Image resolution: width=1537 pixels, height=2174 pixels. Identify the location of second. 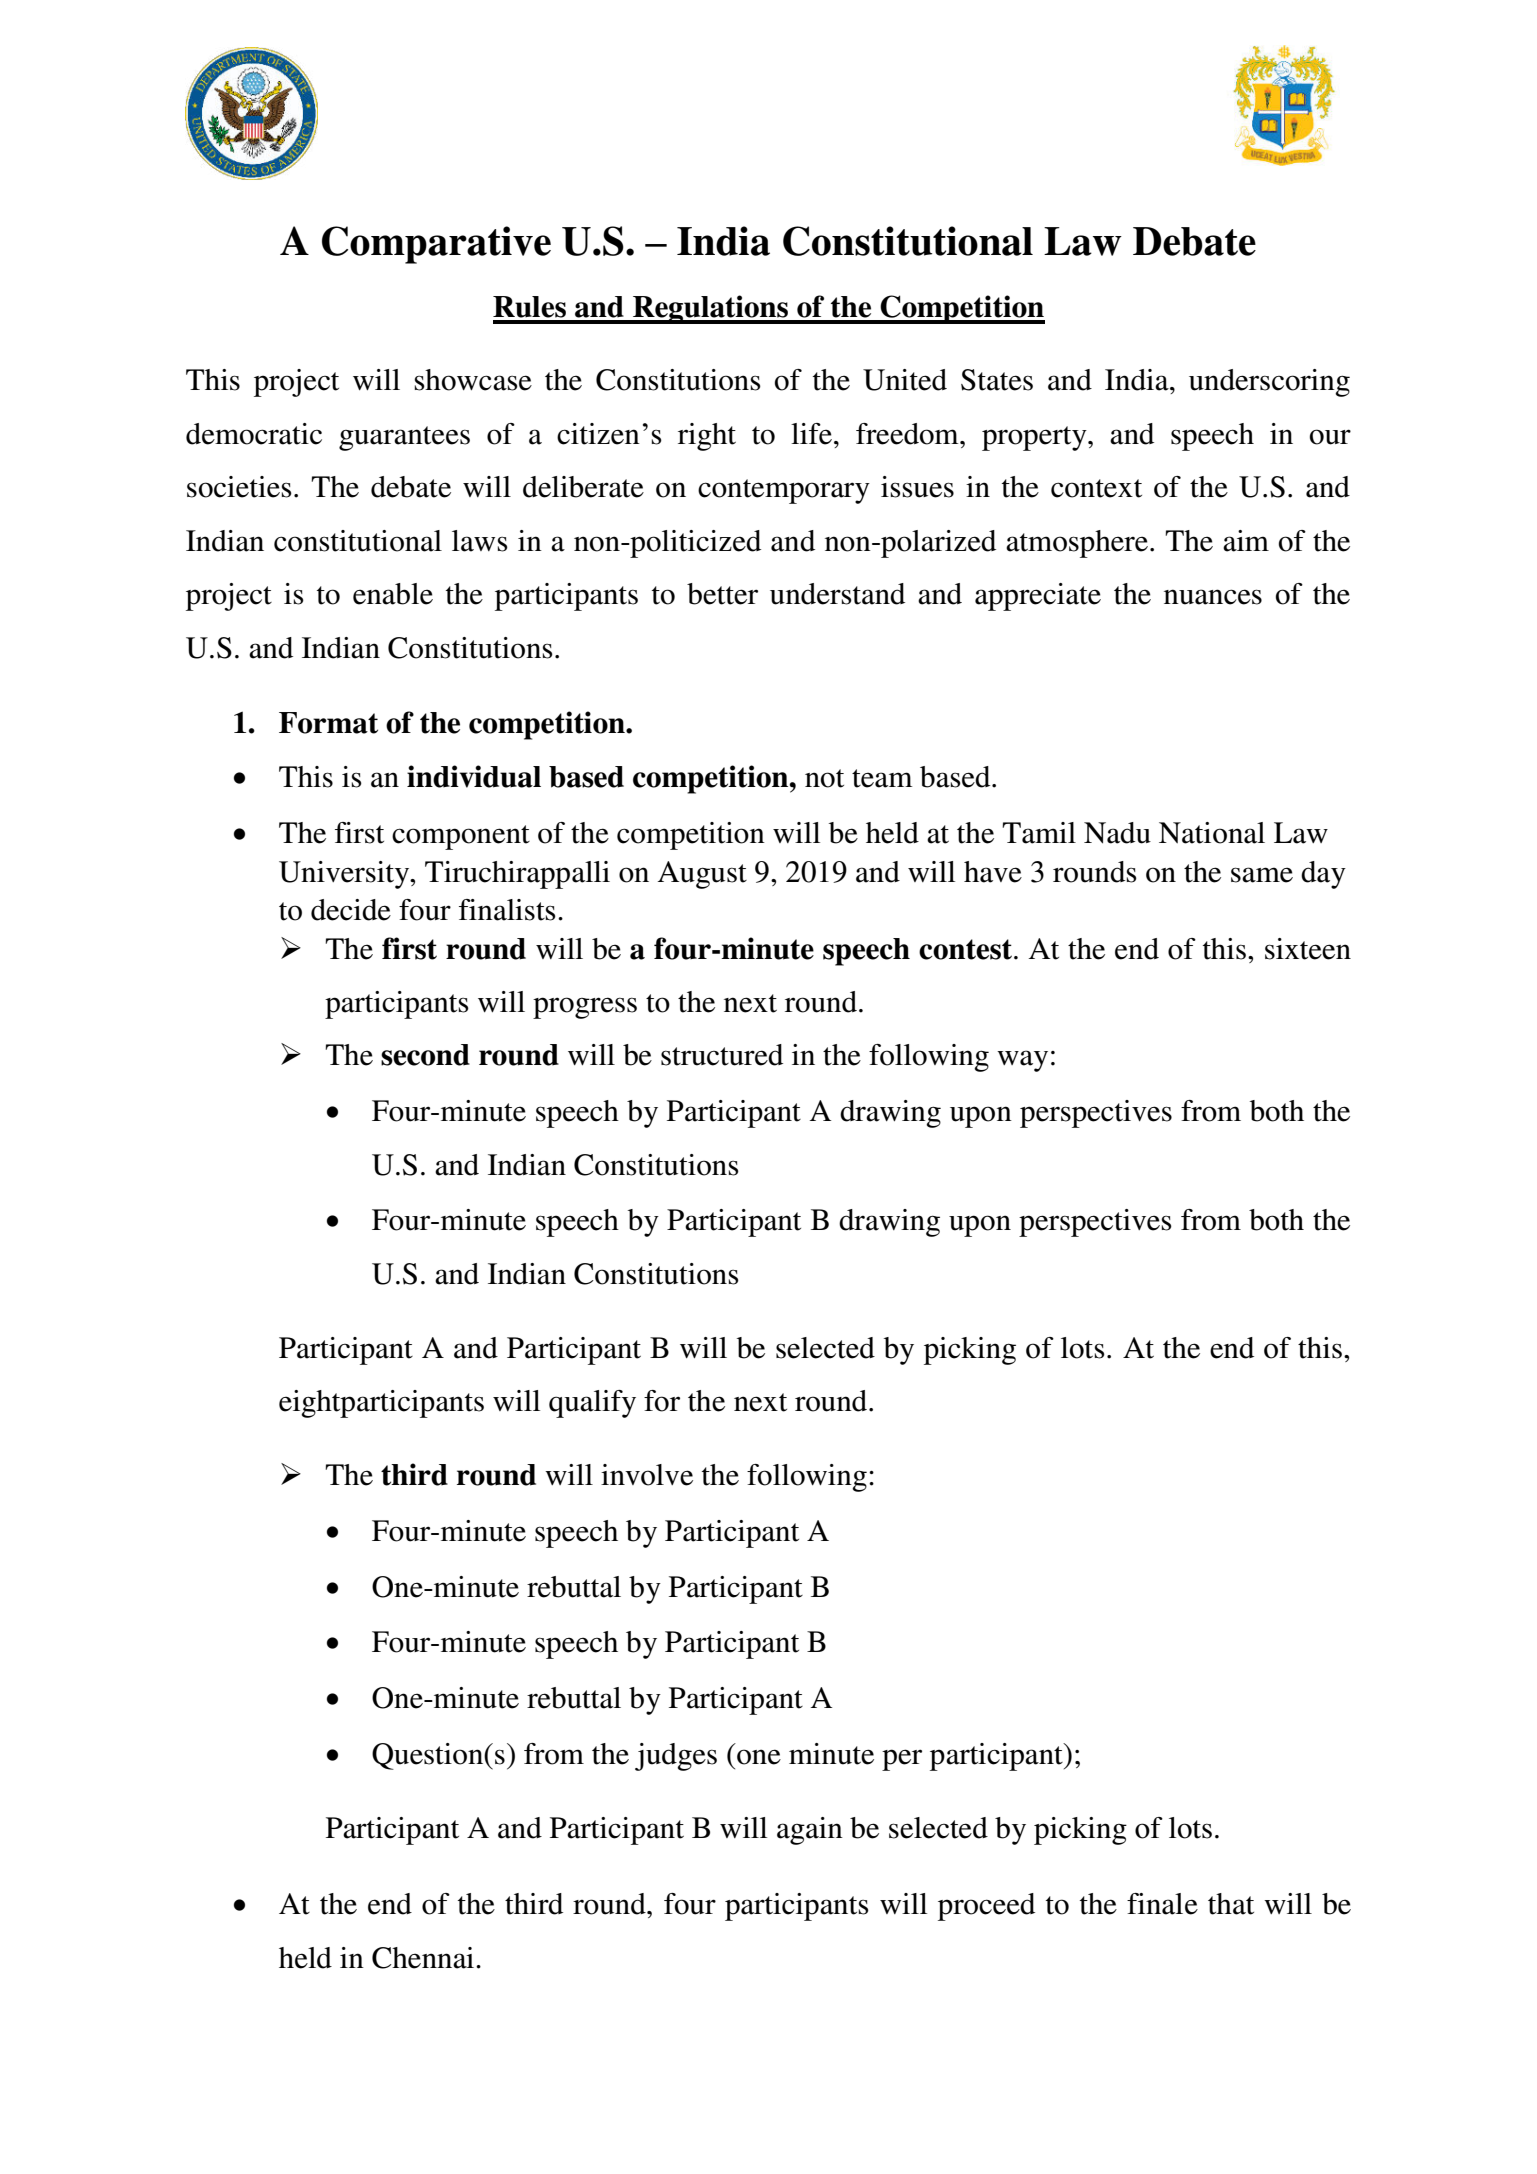
(425, 1055).
